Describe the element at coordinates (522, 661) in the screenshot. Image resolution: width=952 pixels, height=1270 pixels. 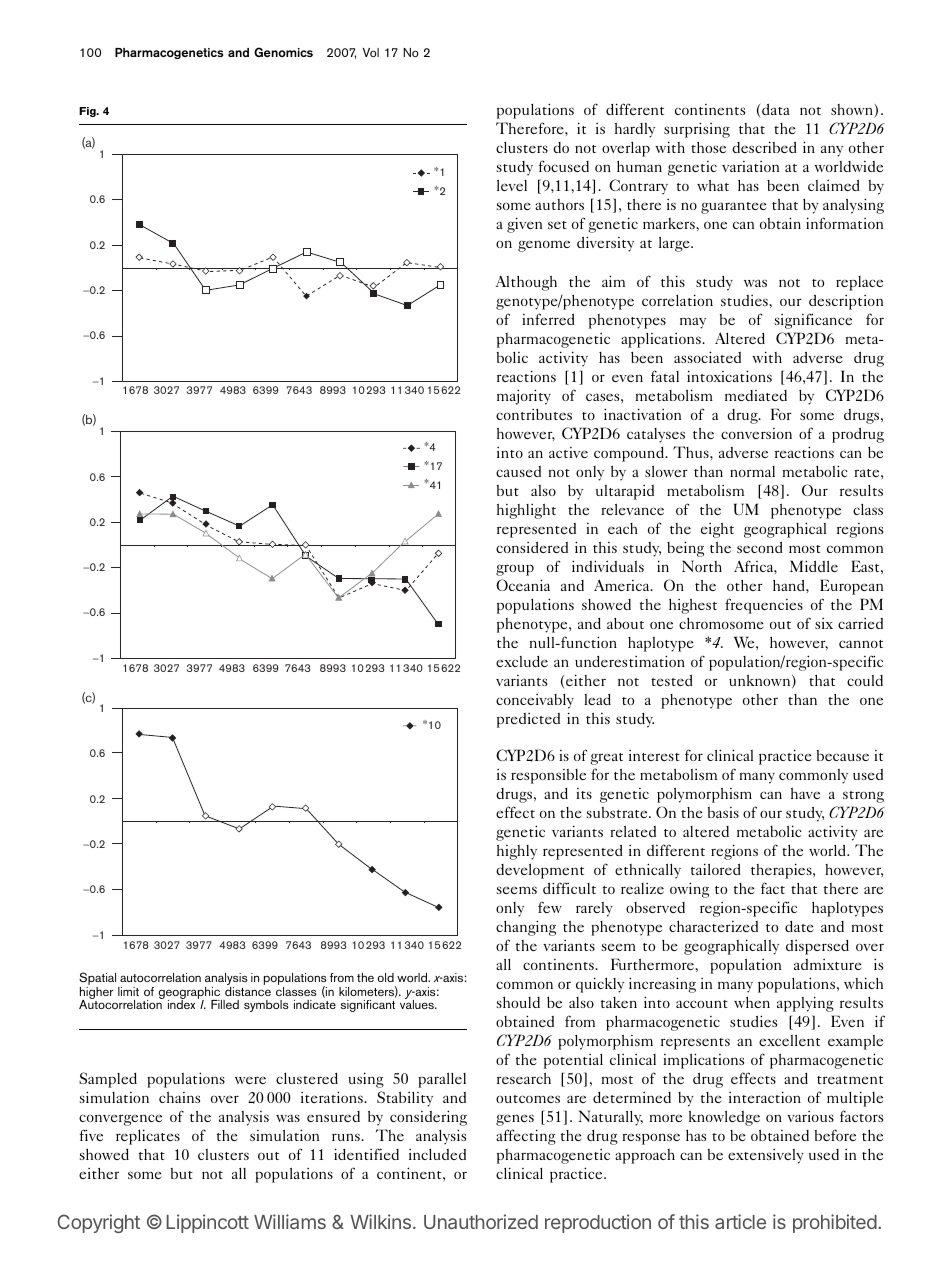
I see `exclude` at that location.
